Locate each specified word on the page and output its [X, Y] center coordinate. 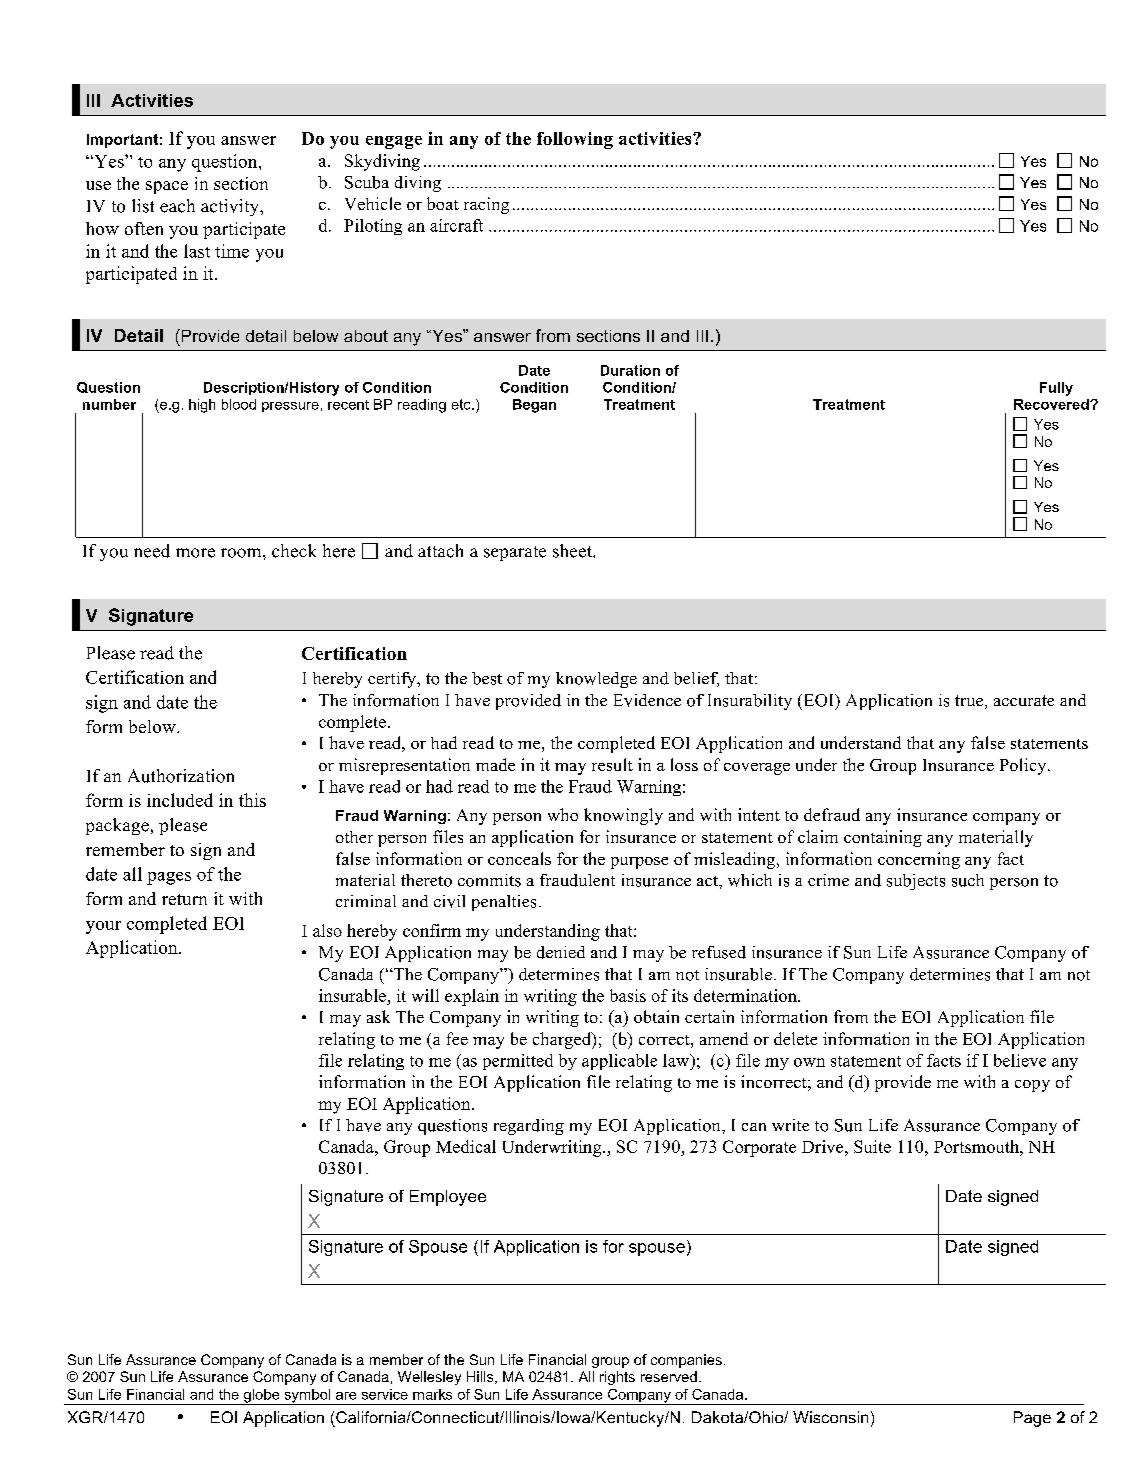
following [575, 140]
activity [231, 207]
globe [262, 1397]
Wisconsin [830, 1417]
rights [617, 1378]
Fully [1056, 389]
